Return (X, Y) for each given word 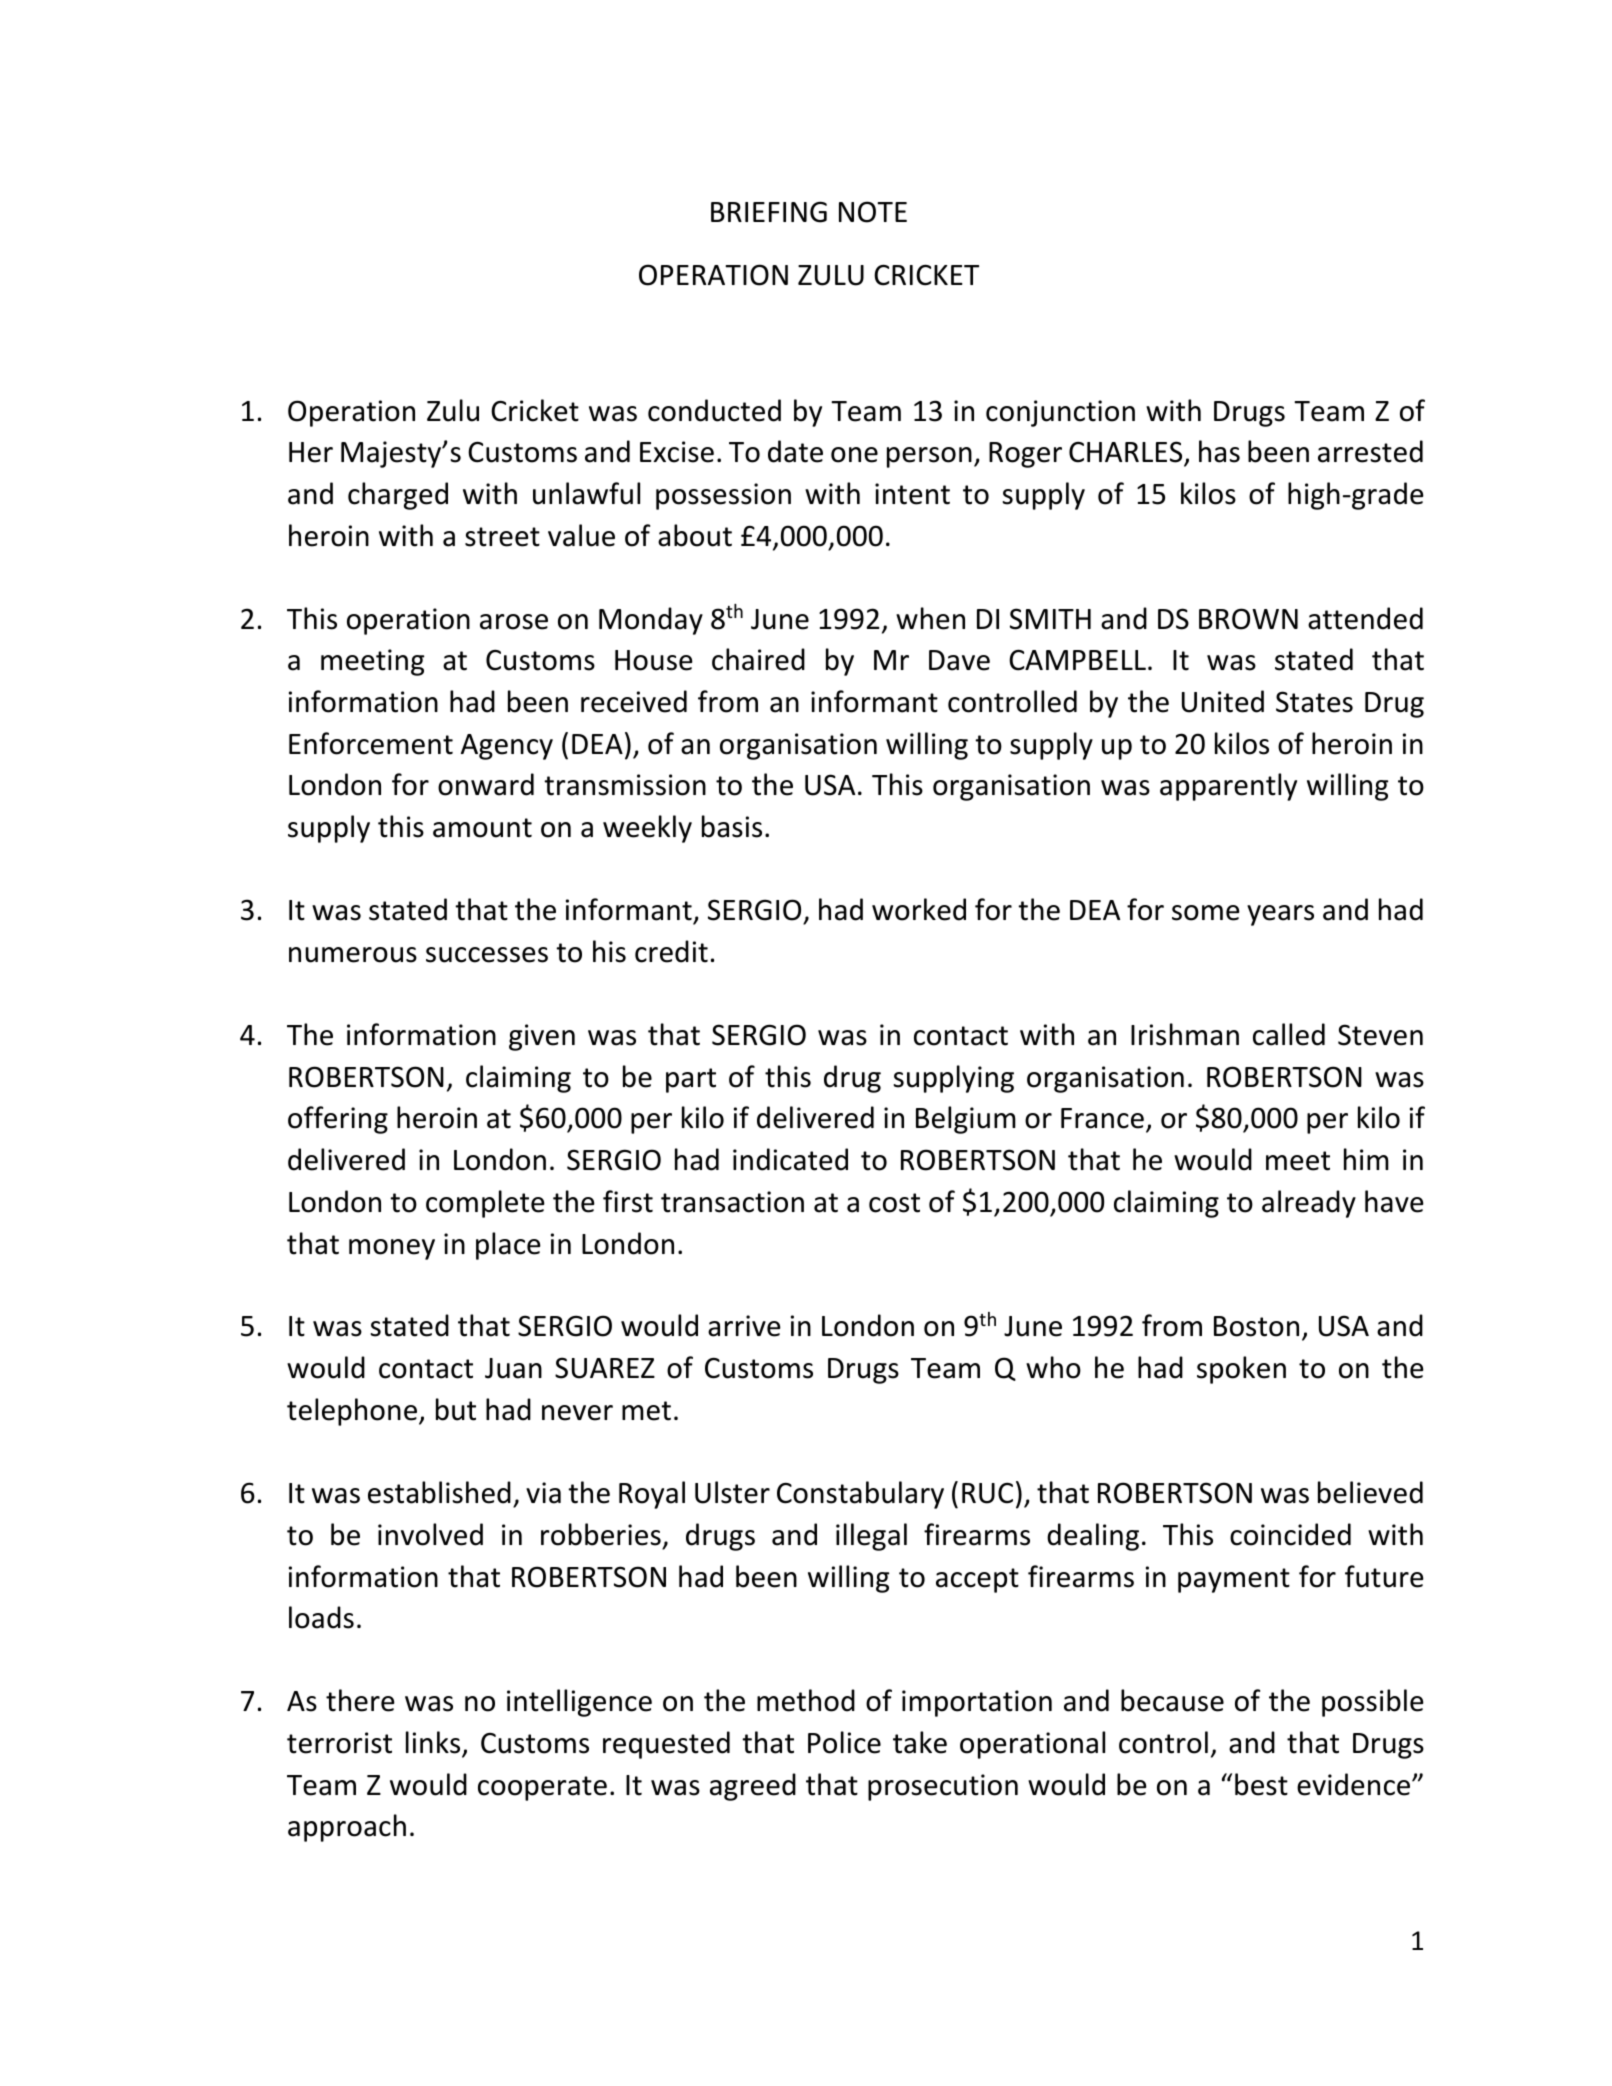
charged (398, 496)
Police (844, 1742)
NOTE (873, 212)
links (434, 1743)
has (1219, 451)
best (1261, 1784)
